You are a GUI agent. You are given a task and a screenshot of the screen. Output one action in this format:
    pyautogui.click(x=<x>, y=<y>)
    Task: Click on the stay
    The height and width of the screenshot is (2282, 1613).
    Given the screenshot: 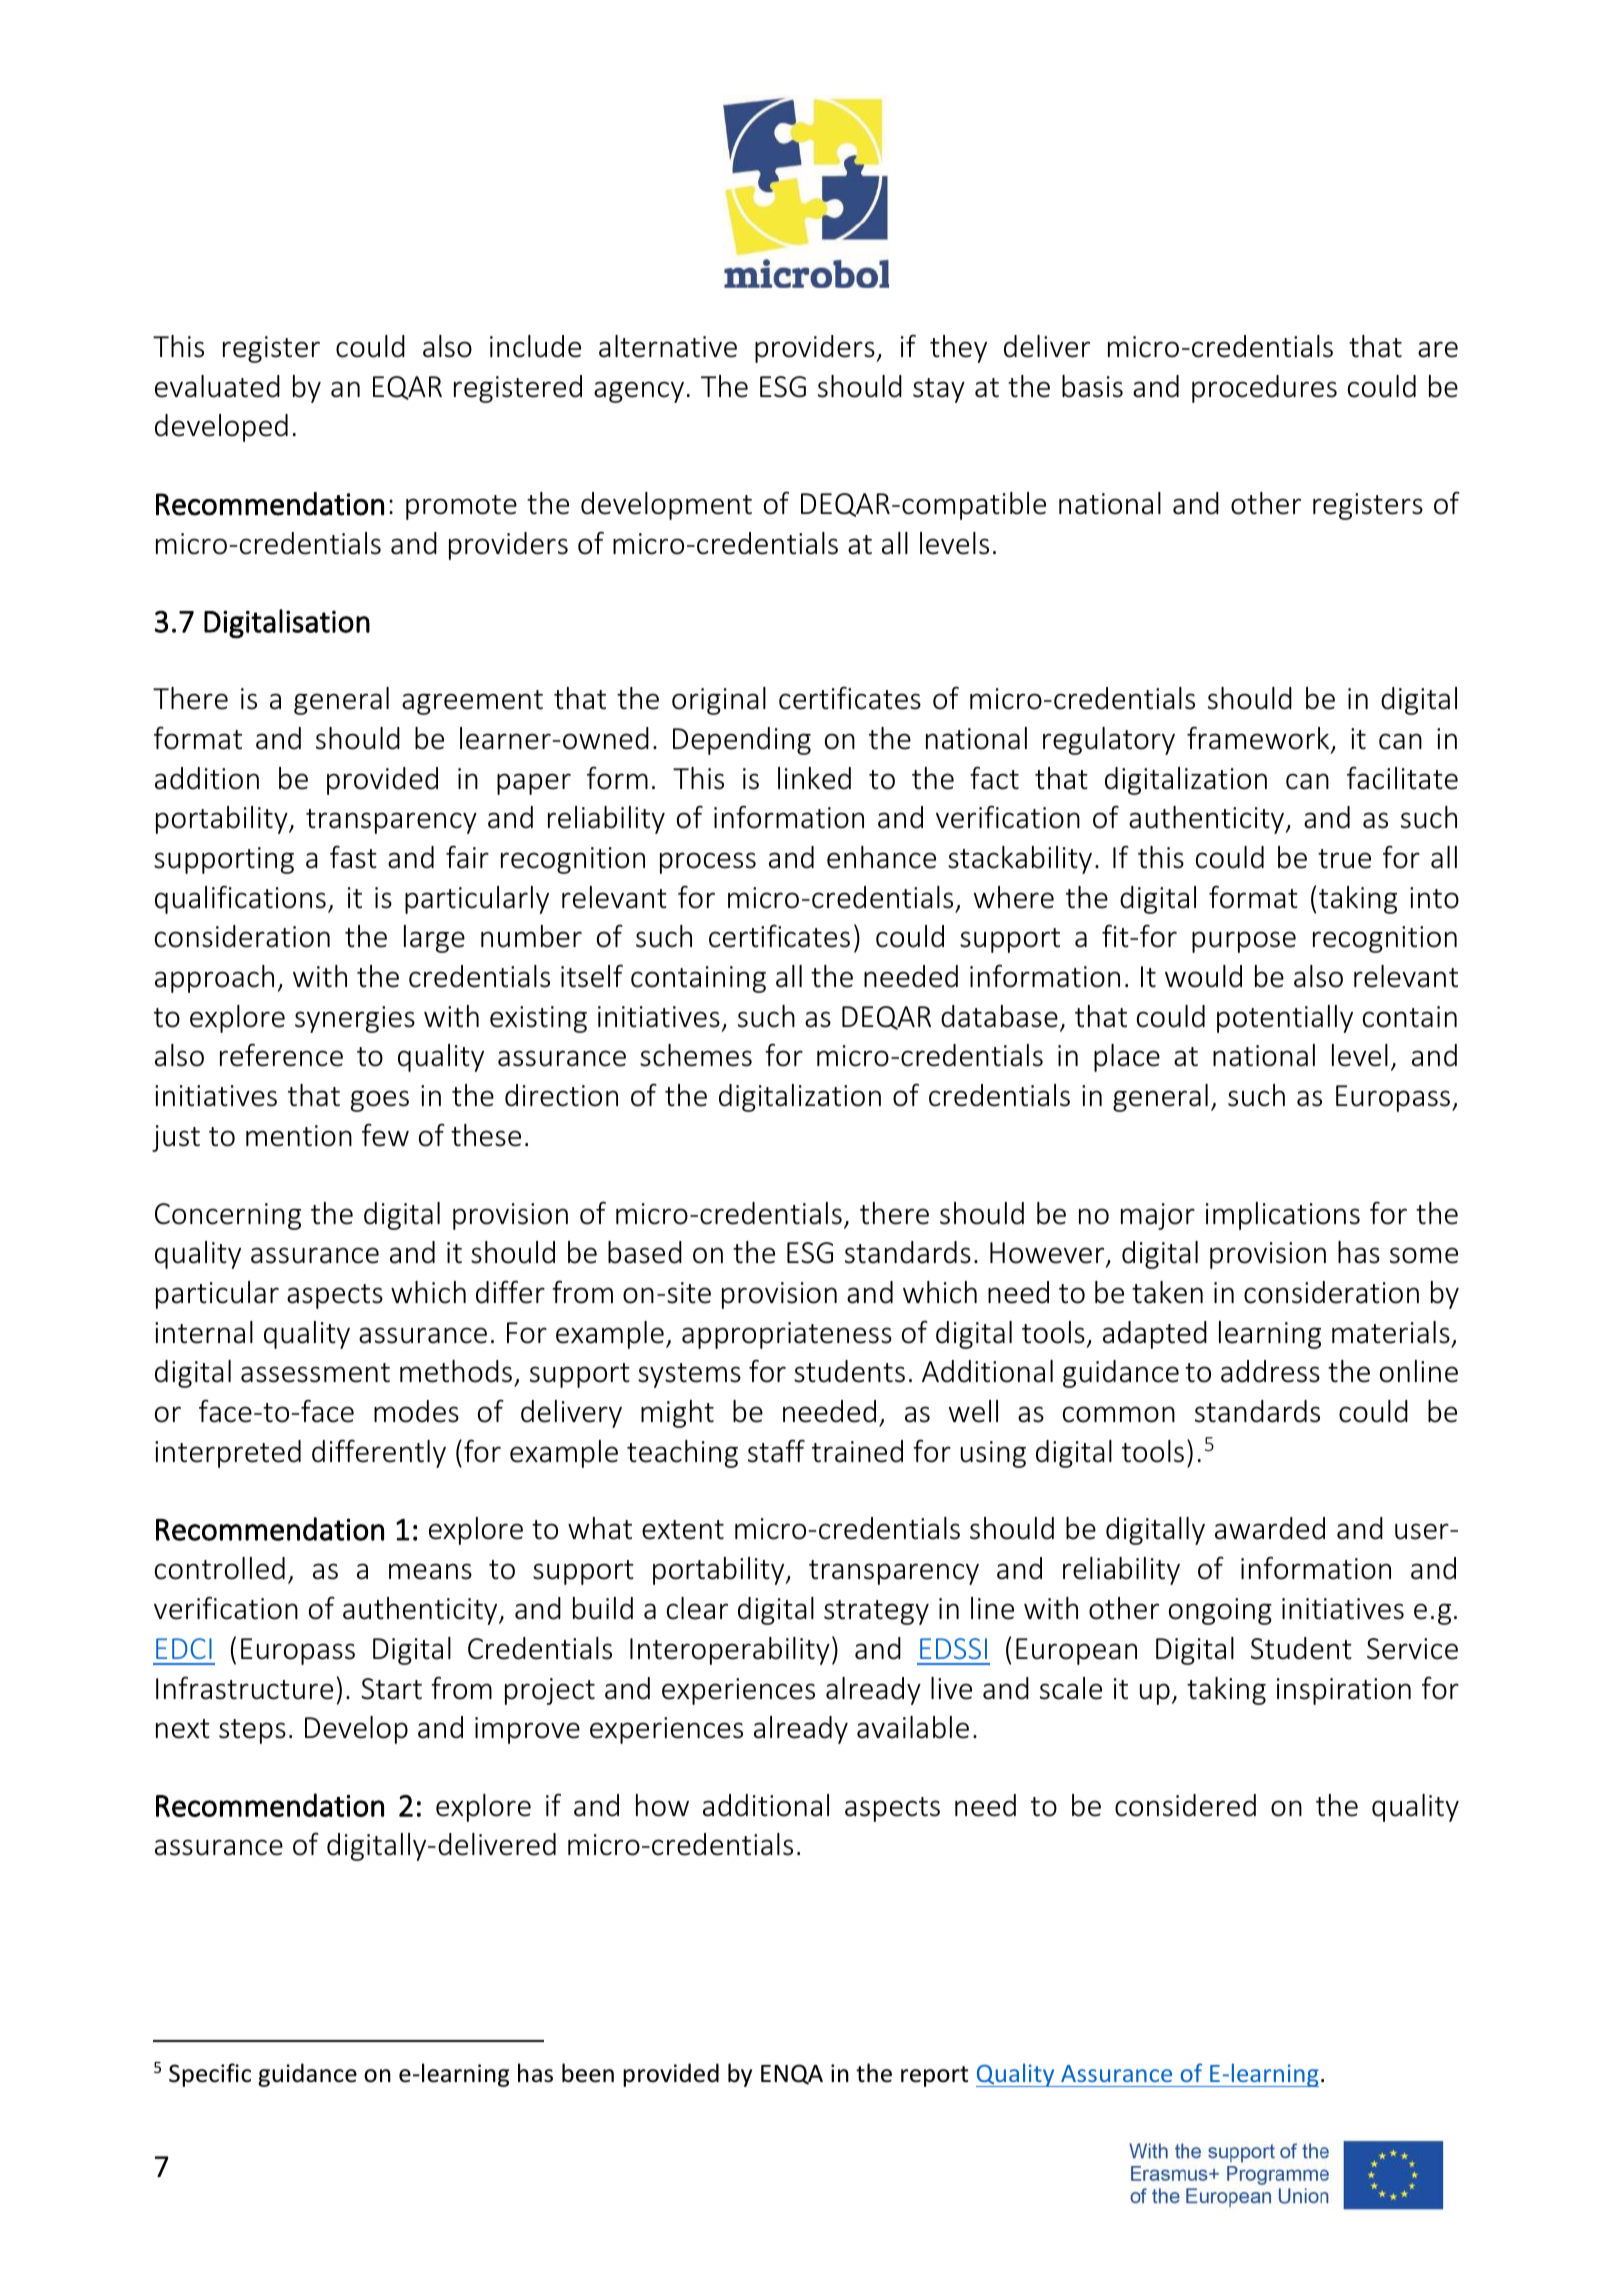 What is the action you would take?
    pyautogui.click(x=939, y=390)
